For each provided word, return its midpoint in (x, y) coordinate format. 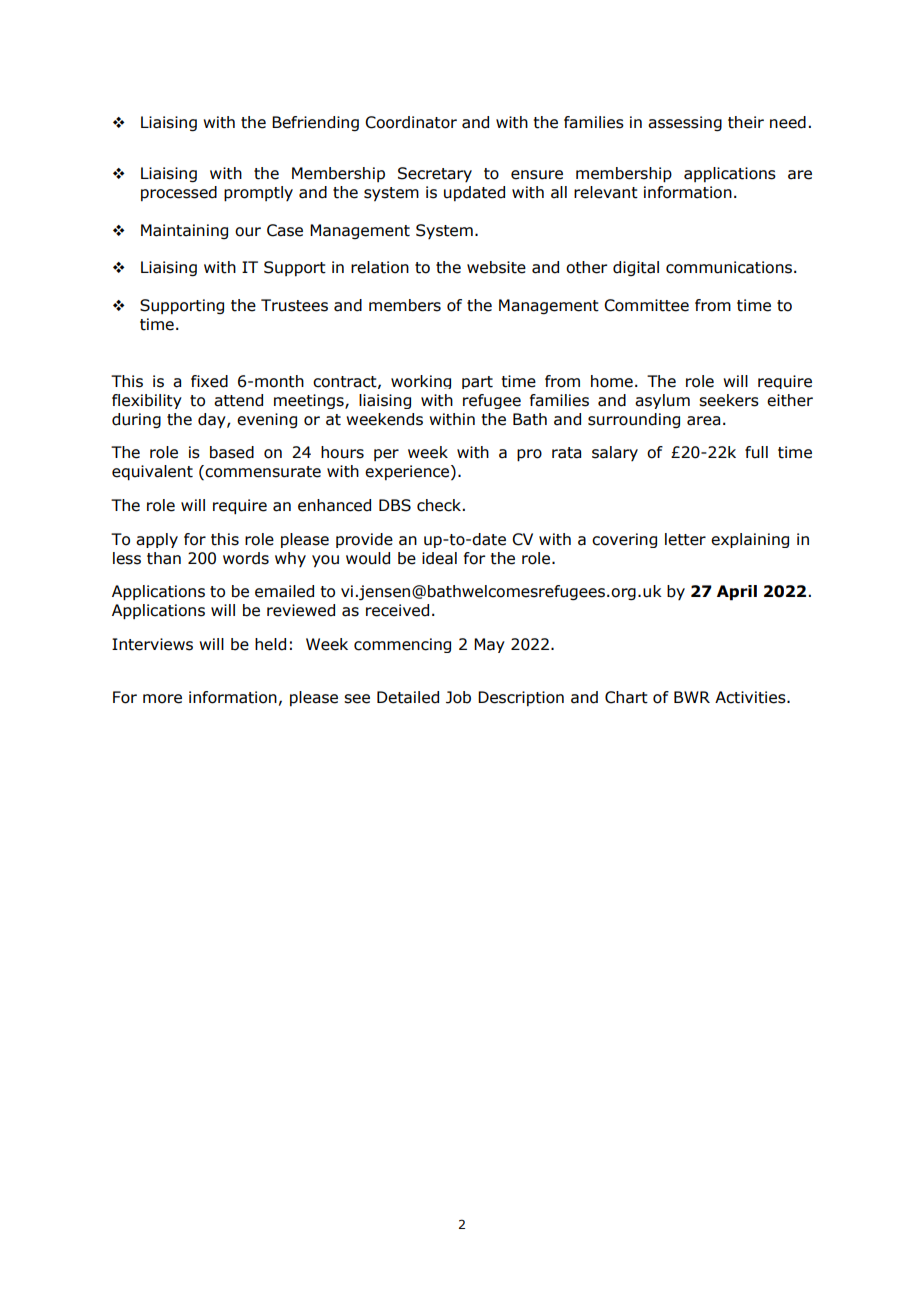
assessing (685, 123)
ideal (439, 558)
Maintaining (184, 231)
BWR (692, 697)
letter (685, 539)
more (162, 699)
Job (458, 697)
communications (730, 267)
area (703, 421)
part (477, 382)
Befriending (315, 123)
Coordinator (411, 122)
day (213, 421)
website (496, 267)
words (246, 558)
